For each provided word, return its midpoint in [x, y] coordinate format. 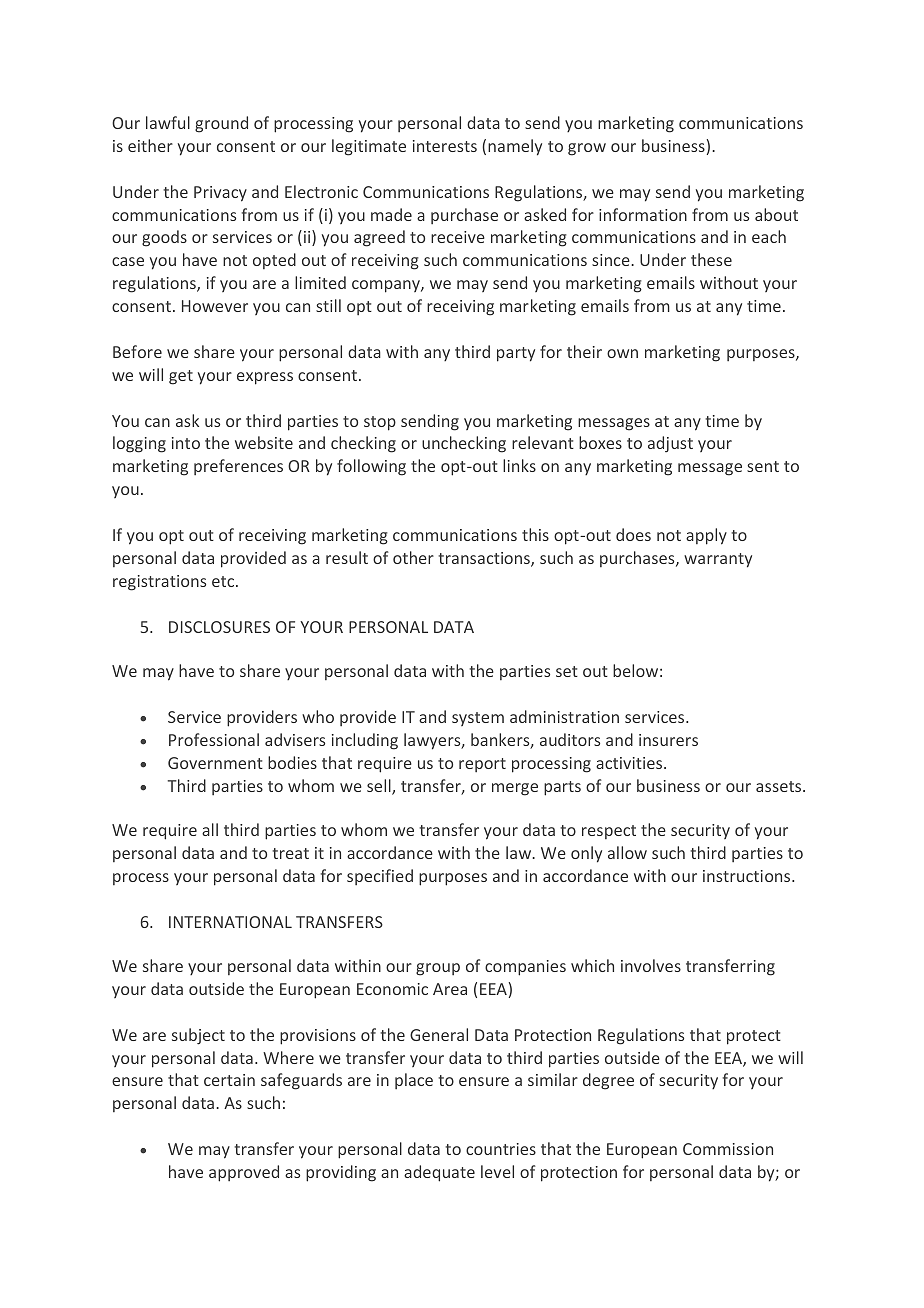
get [181, 377]
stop [380, 423]
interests [445, 146]
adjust [670, 444]
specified [380, 877]
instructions [748, 876]
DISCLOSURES [219, 627]
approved [244, 1173]
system [478, 719]
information [643, 214]
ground [221, 124]
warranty [718, 560]
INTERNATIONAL [230, 922]
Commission [728, 1149]
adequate [439, 1173]
